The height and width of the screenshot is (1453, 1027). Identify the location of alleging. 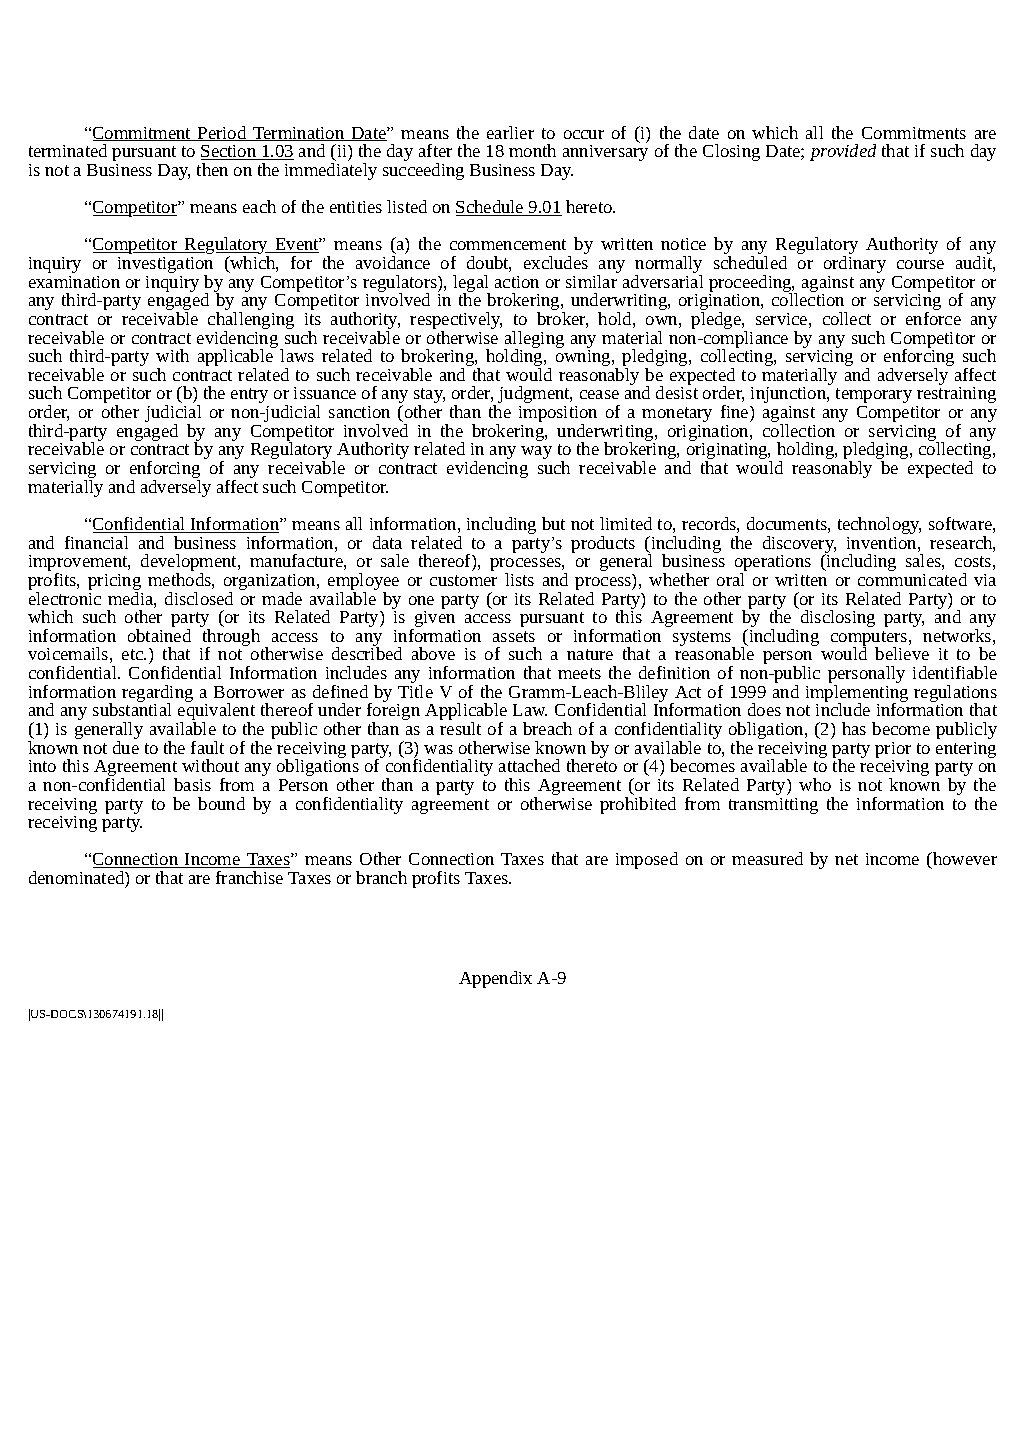
(534, 341).
